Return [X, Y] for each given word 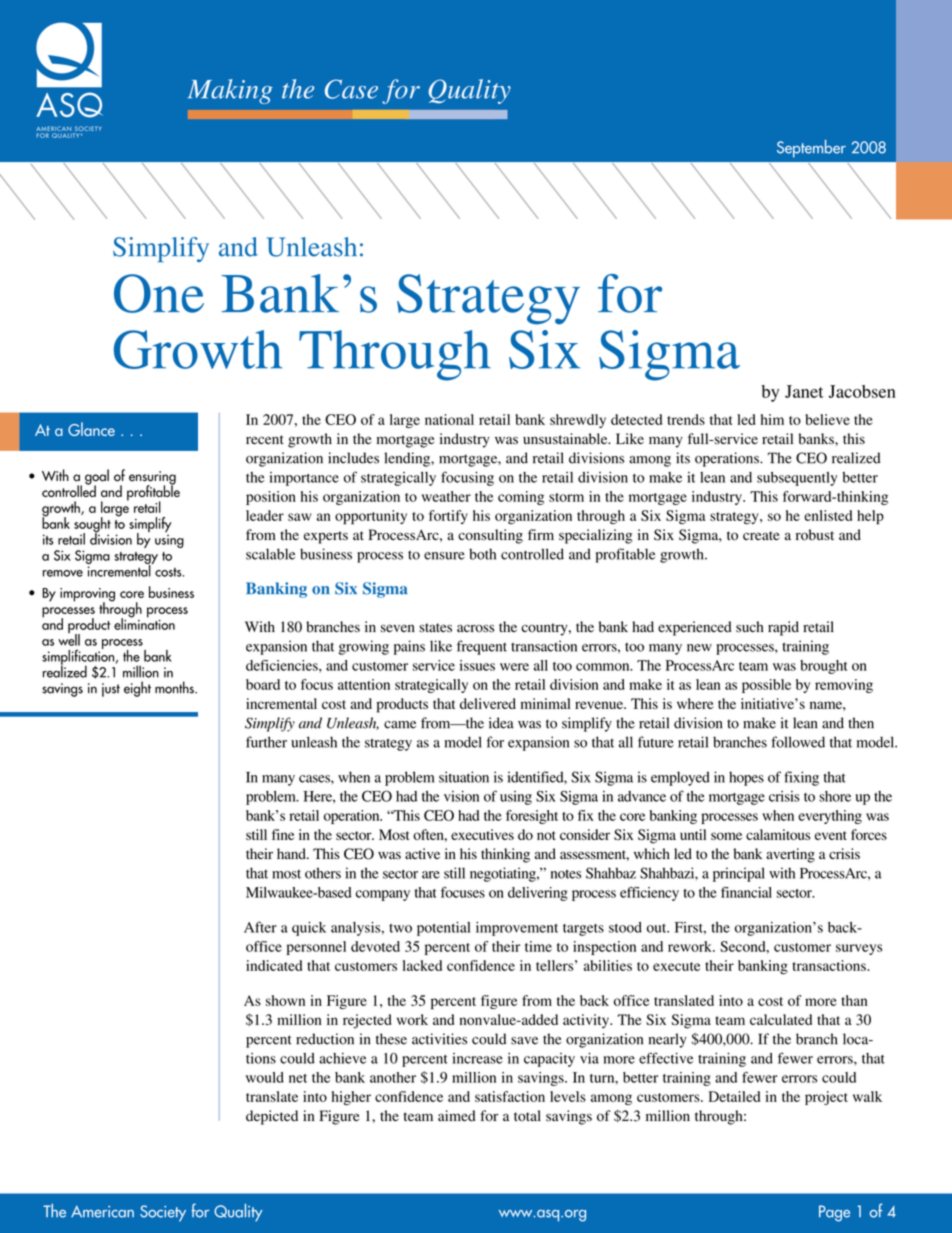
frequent [482, 647]
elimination [144, 623]
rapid [783, 628]
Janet [804, 391]
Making [230, 91]
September [811, 149]
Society [163, 1213]
